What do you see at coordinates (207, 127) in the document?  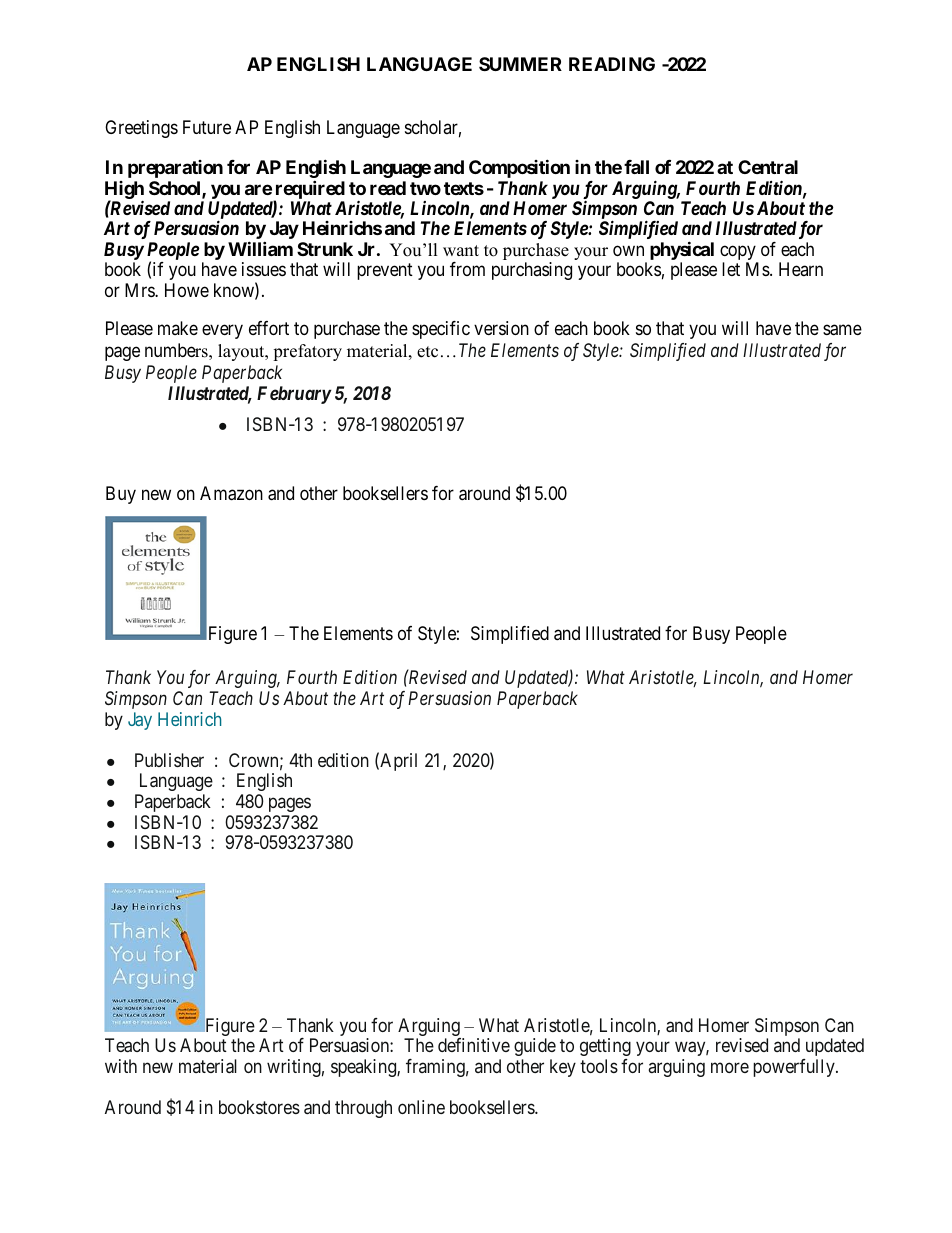 I see `Future` at bounding box center [207, 127].
